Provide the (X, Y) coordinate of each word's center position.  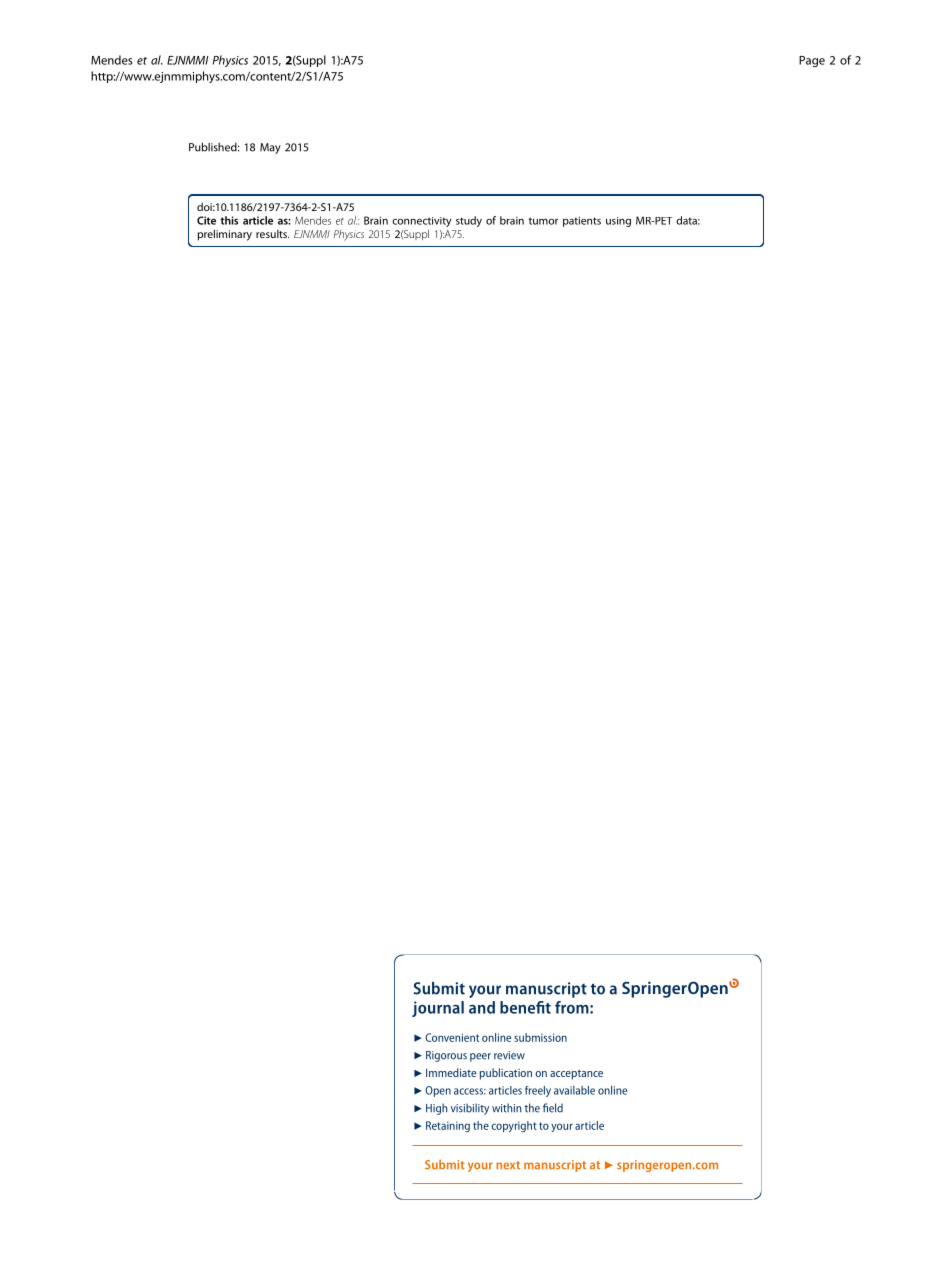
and (482, 1007)
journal (438, 1009)
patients (582, 221)
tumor (543, 221)
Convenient (452, 1037)
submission (540, 1037)
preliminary (225, 235)
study (469, 221)
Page (812, 61)
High (436, 1109)
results (272, 234)
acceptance (576, 1075)
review (509, 1055)
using (618, 222)
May (270, 148)
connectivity (421, 222)
